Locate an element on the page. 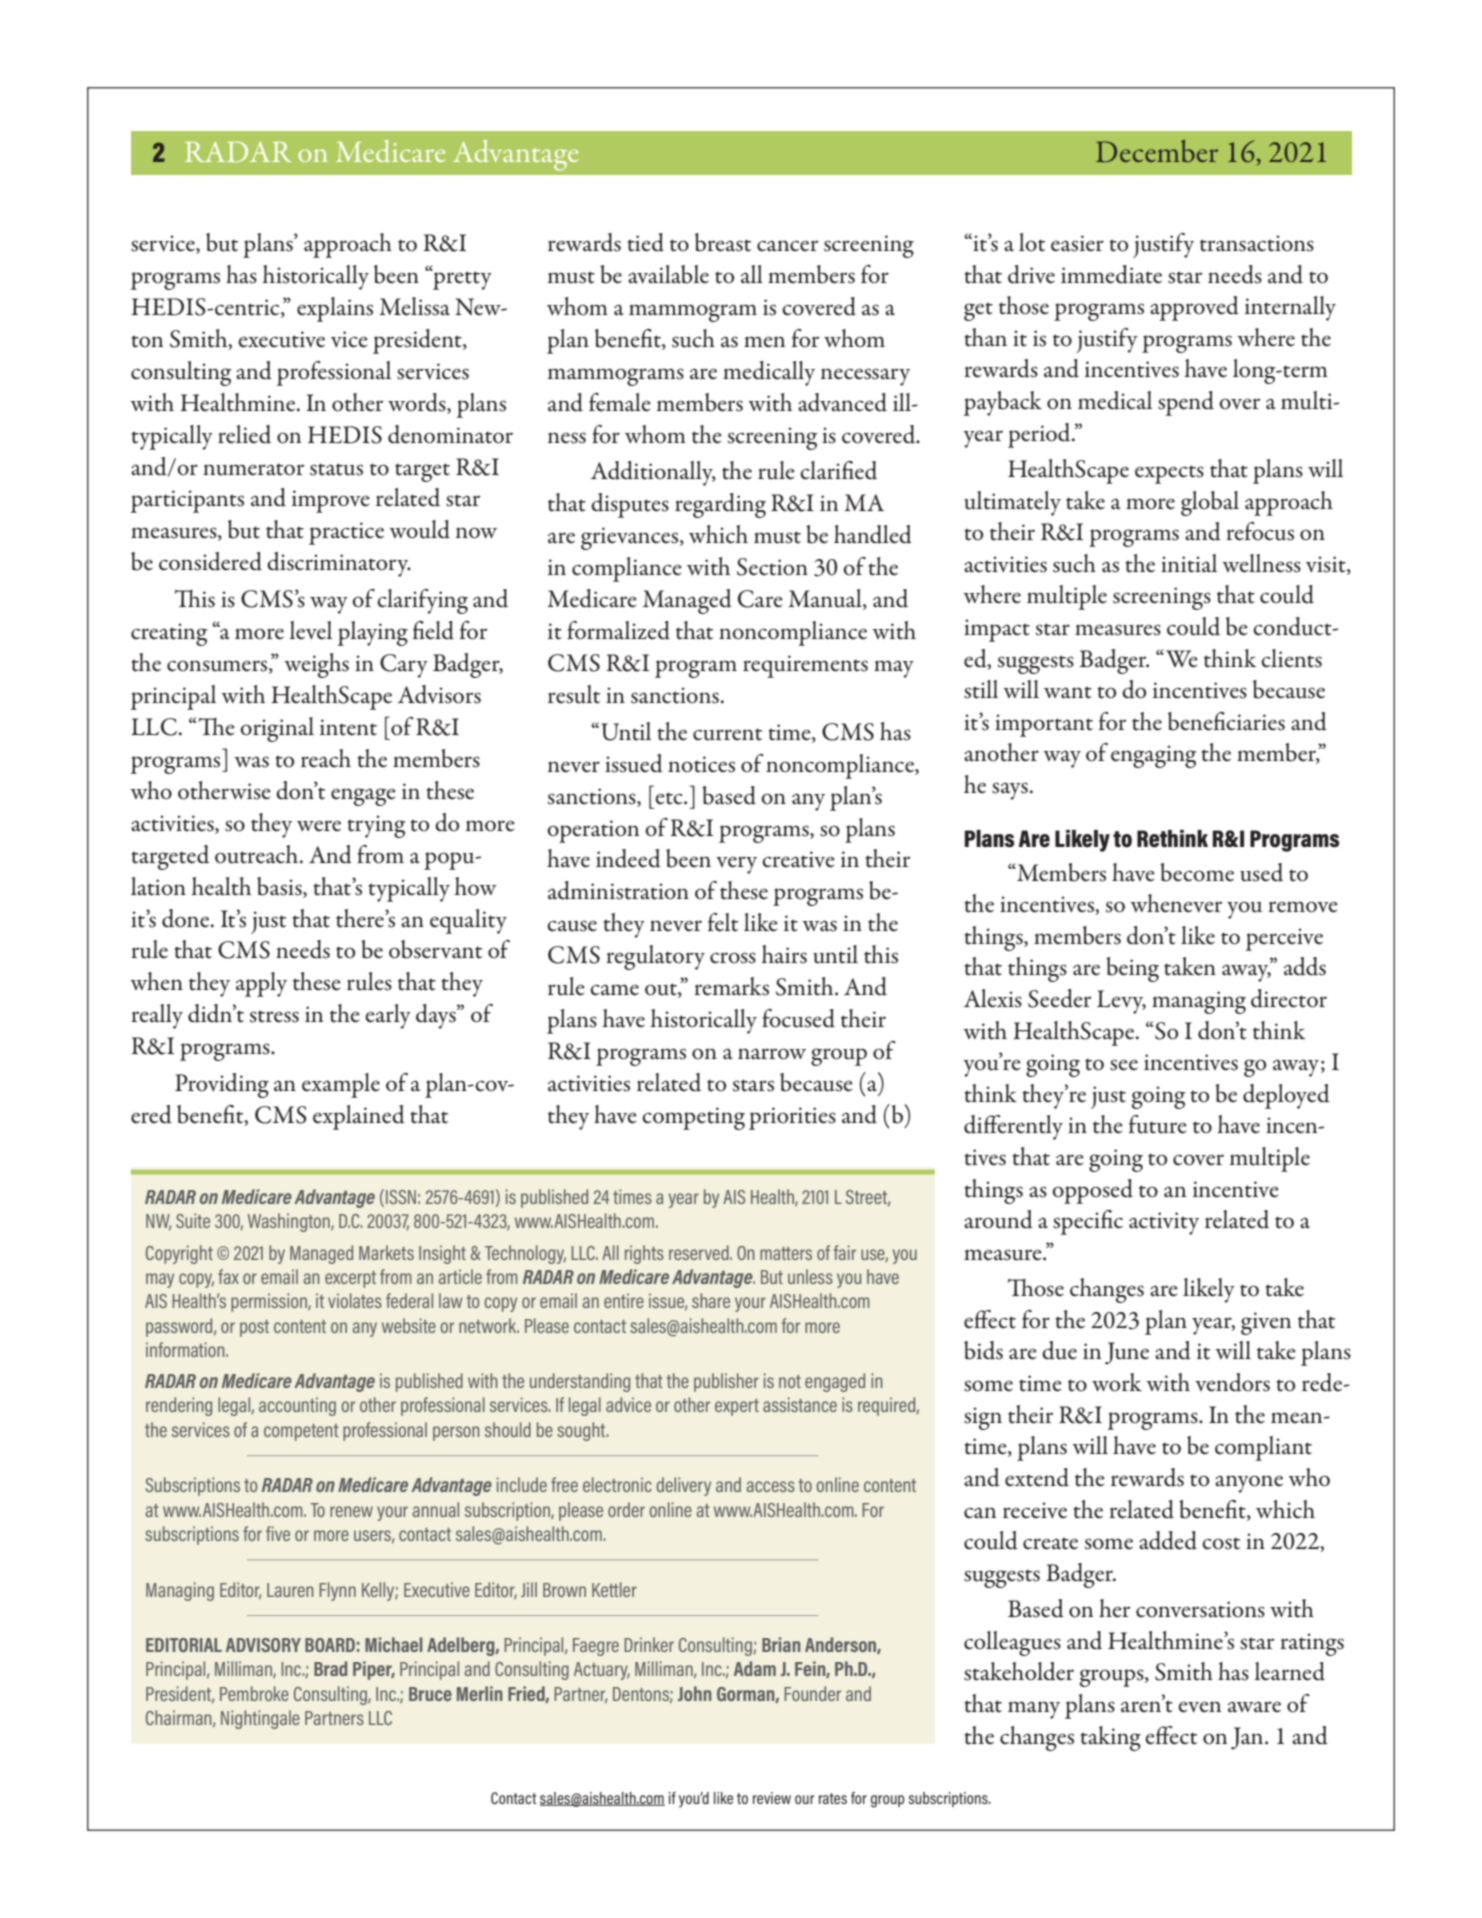 This page has width=1482, height=1918. competent is located at coordinates (301, 1432).
